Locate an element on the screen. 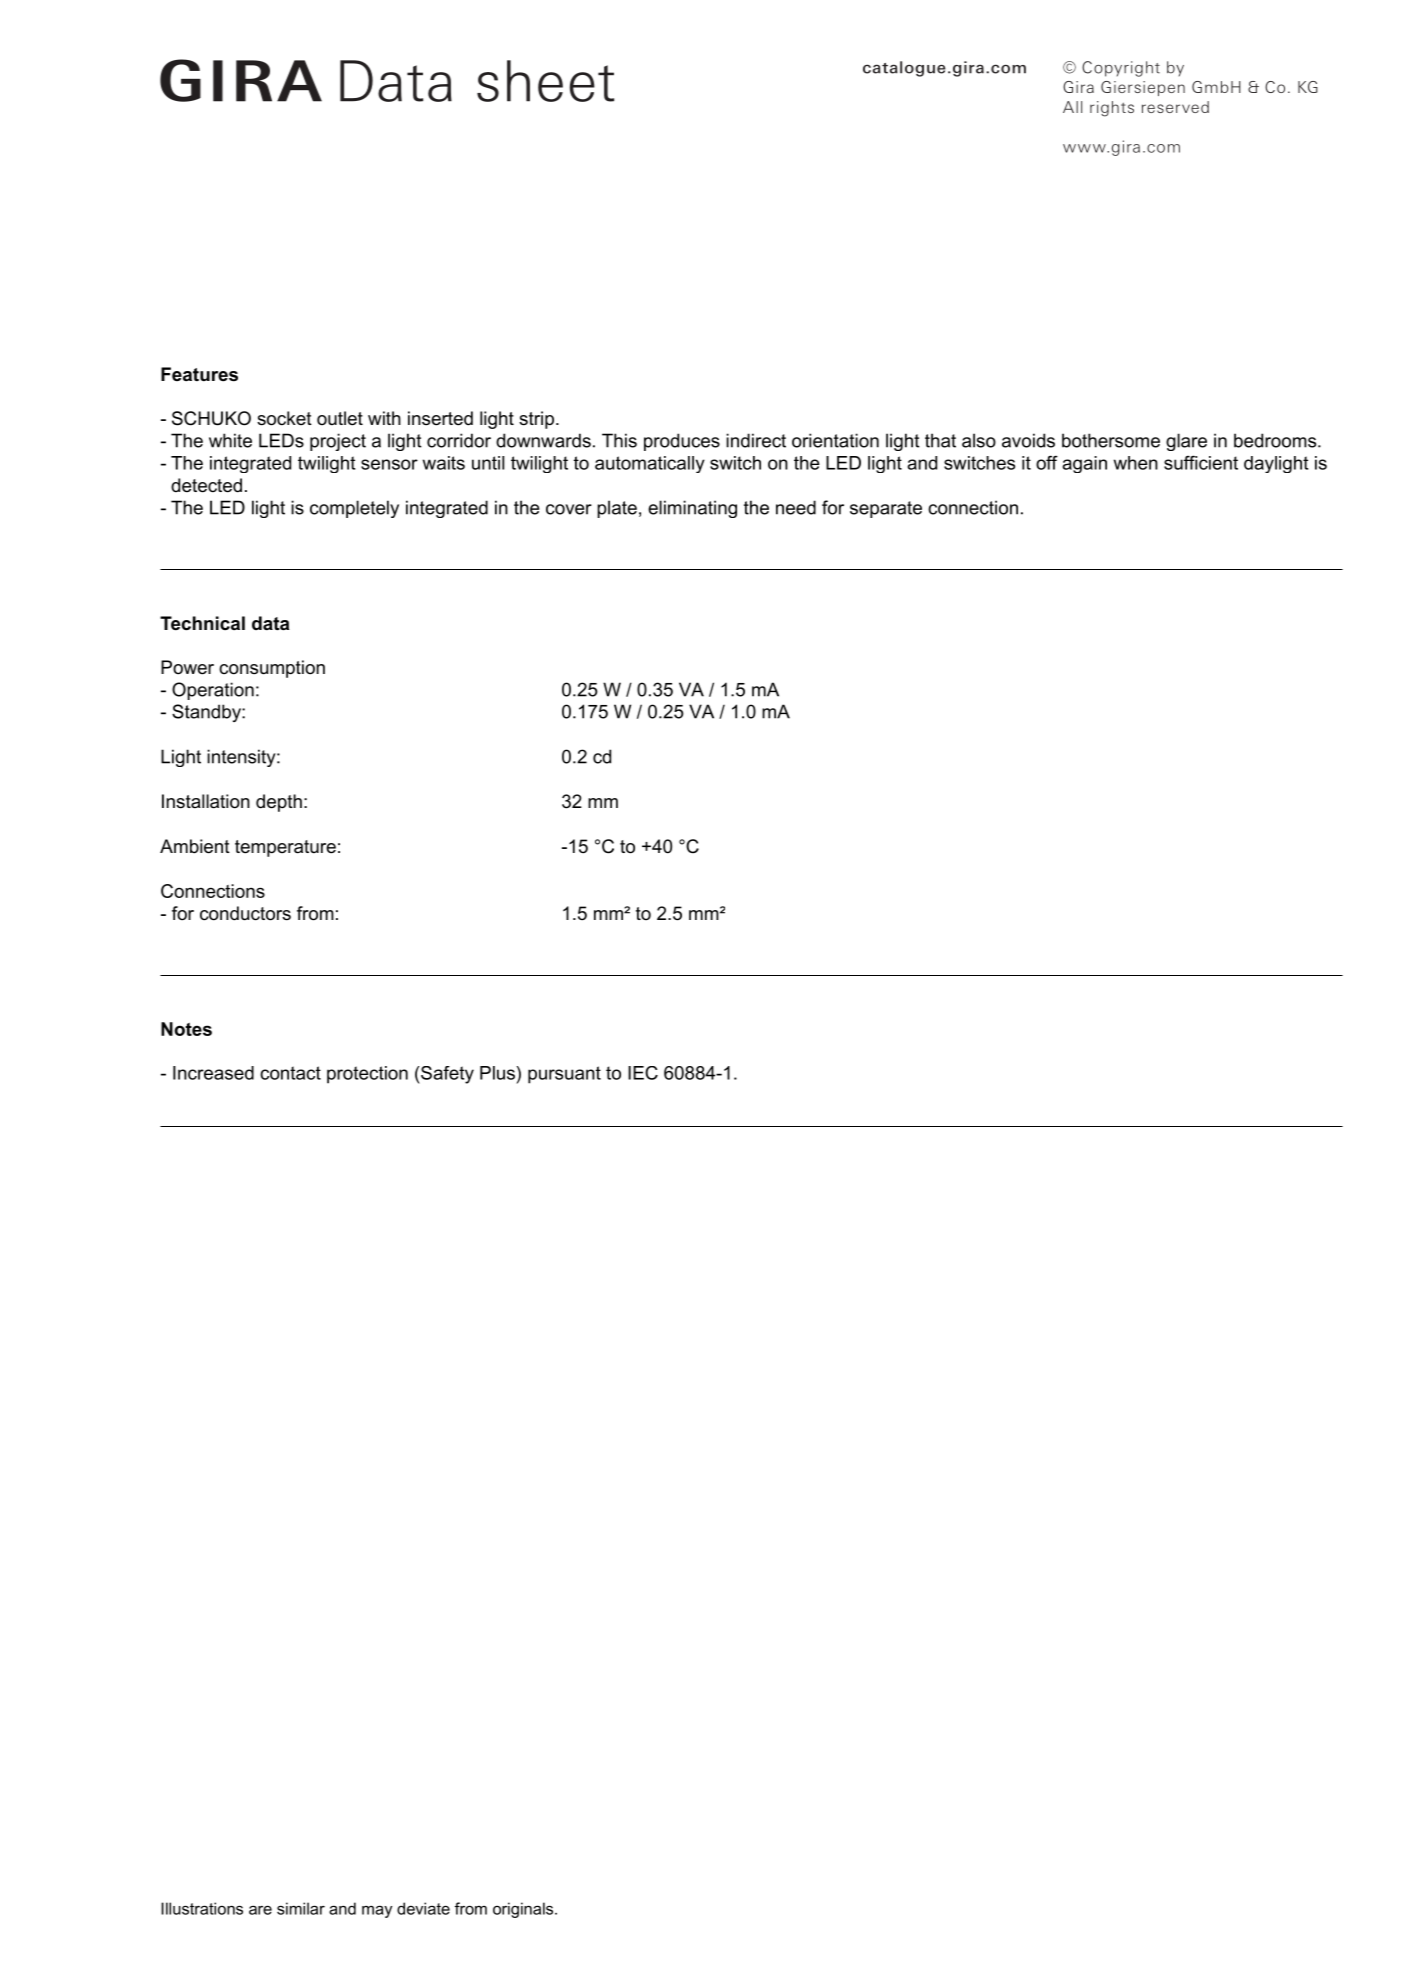 This screenshot has height=1985, width=1403. indirect is located at coordinates (756, 440).
